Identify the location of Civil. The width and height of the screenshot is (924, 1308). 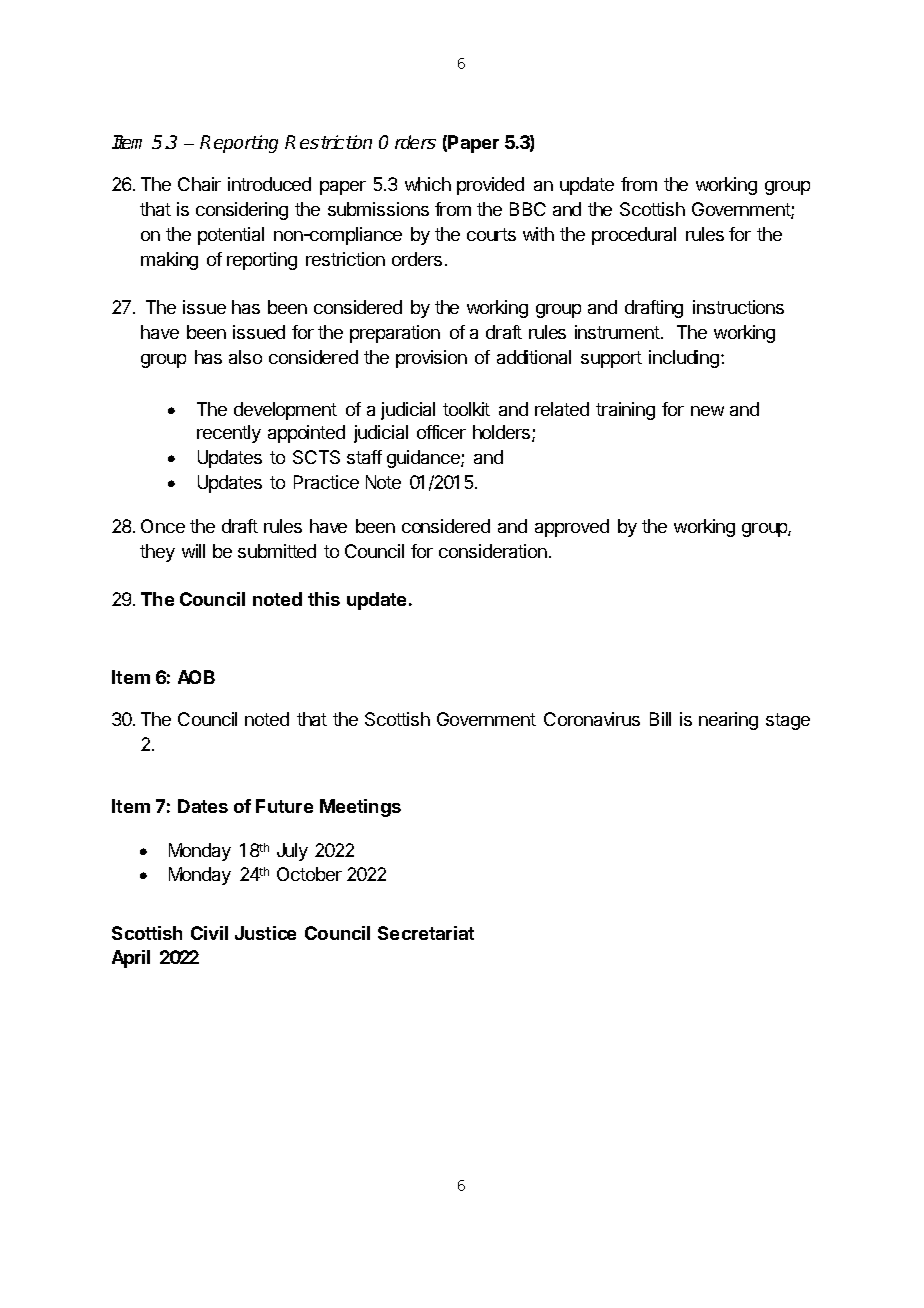
(209, 933).
